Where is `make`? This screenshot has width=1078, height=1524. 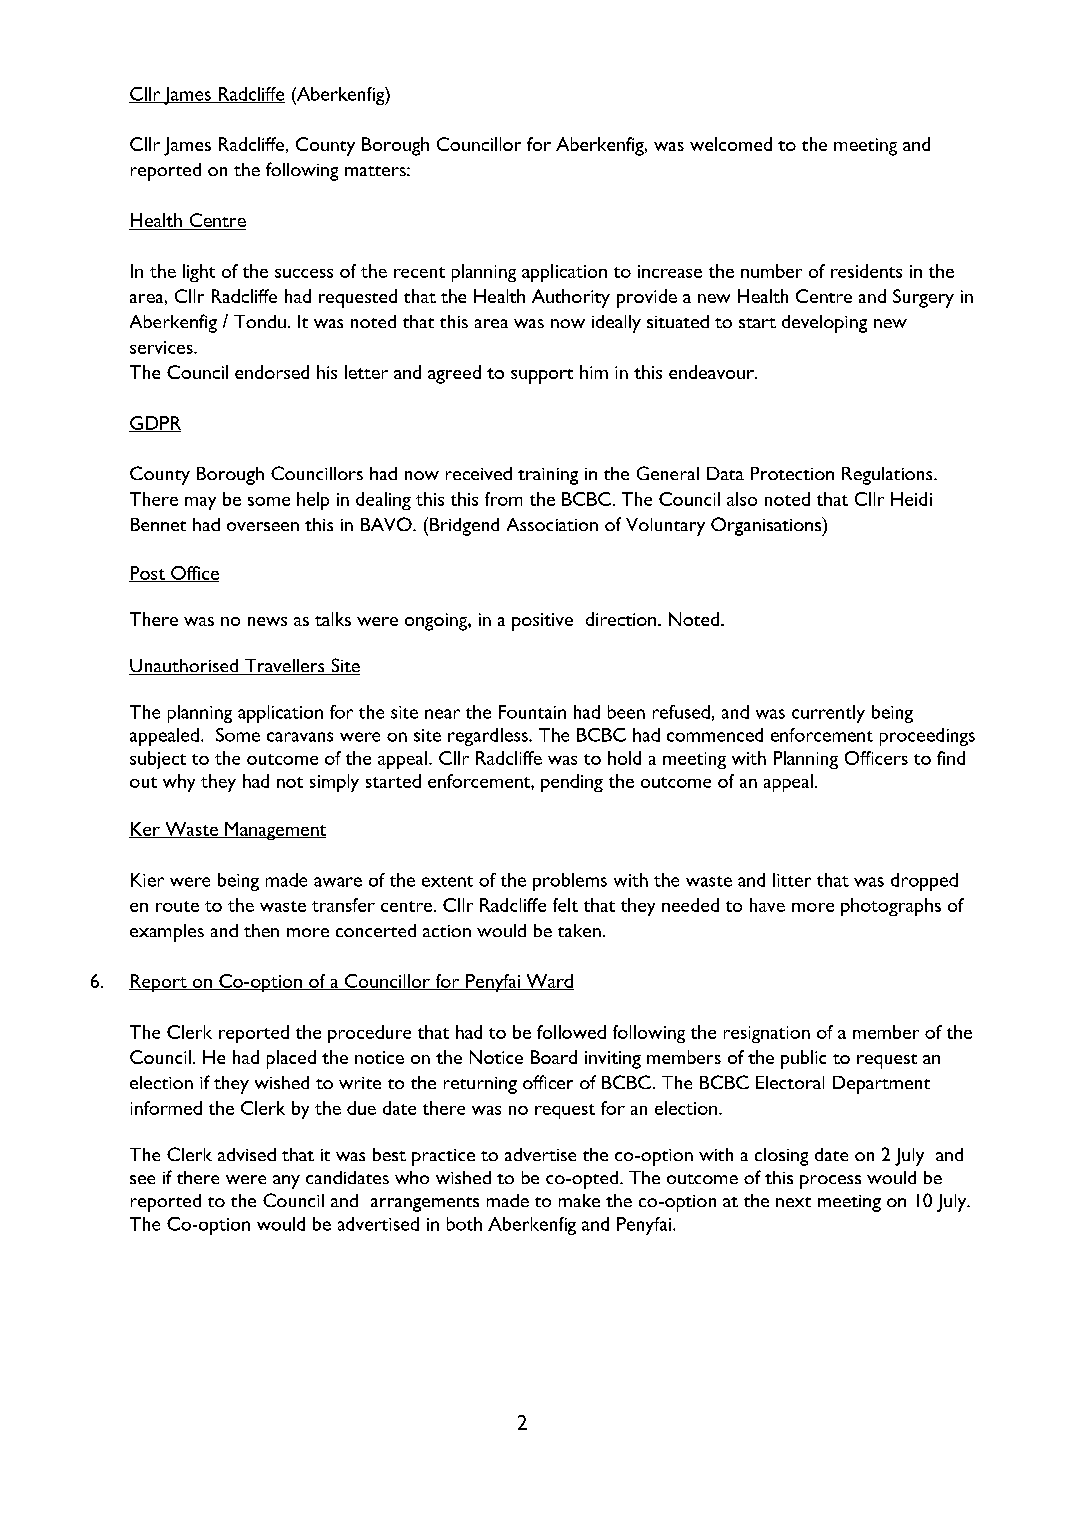 make is located at coordinates (579, 1200).
